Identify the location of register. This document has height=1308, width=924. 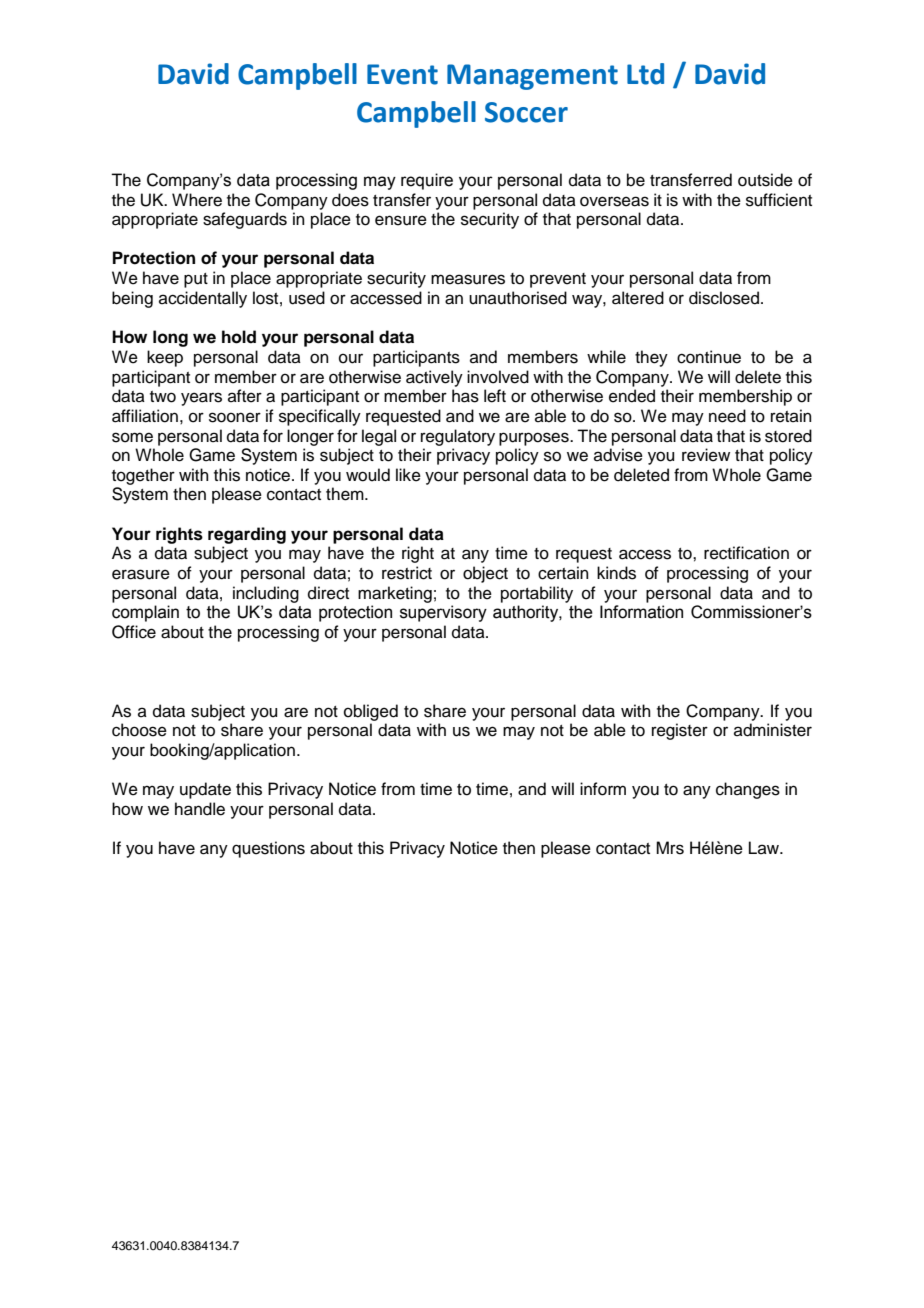
(680, 731).
